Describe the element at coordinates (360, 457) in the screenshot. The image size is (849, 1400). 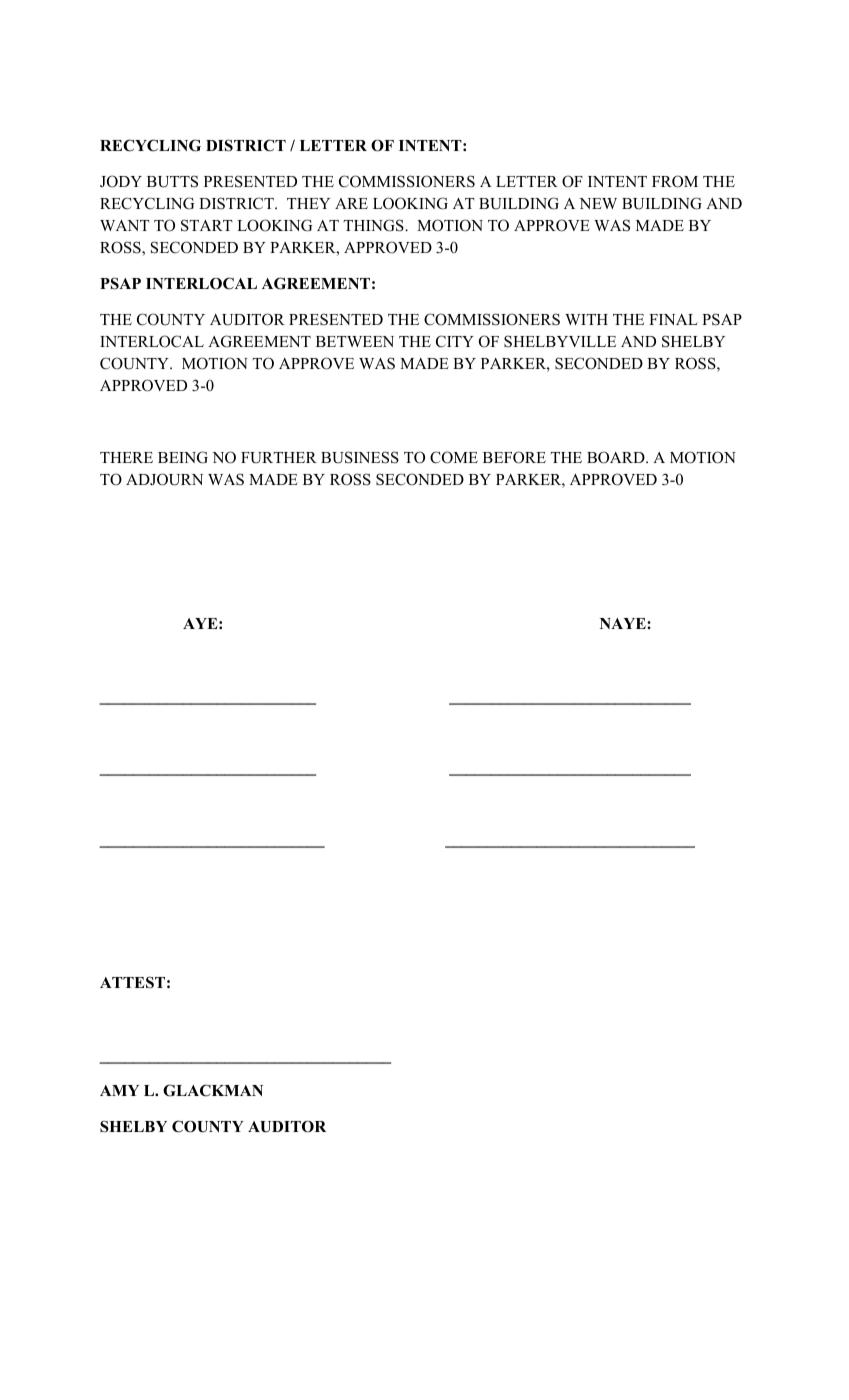
I see `BUSINESS` at that location.
